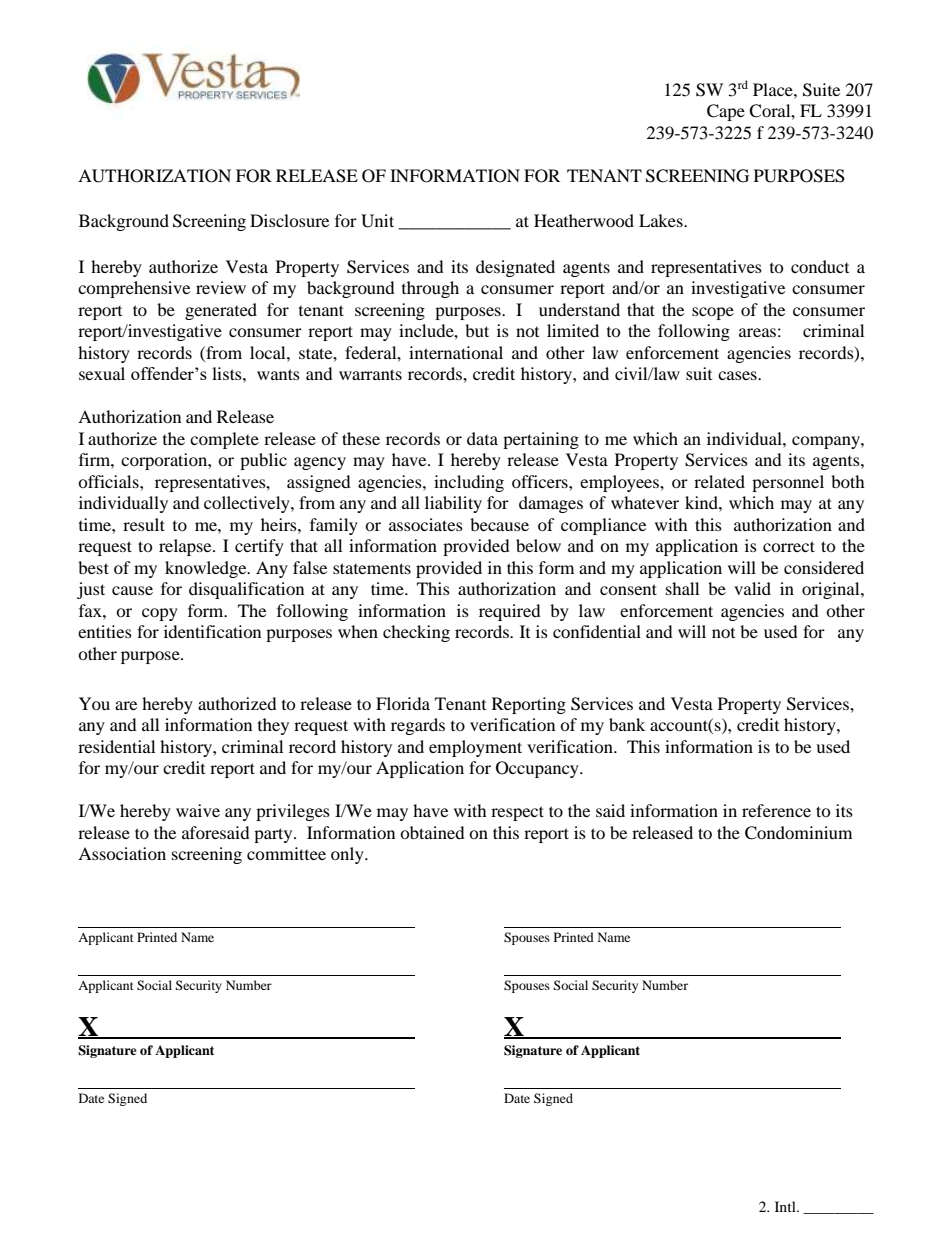  Describe the element at coordinates (377, 221) in the image. I see `Unit` at that location.
